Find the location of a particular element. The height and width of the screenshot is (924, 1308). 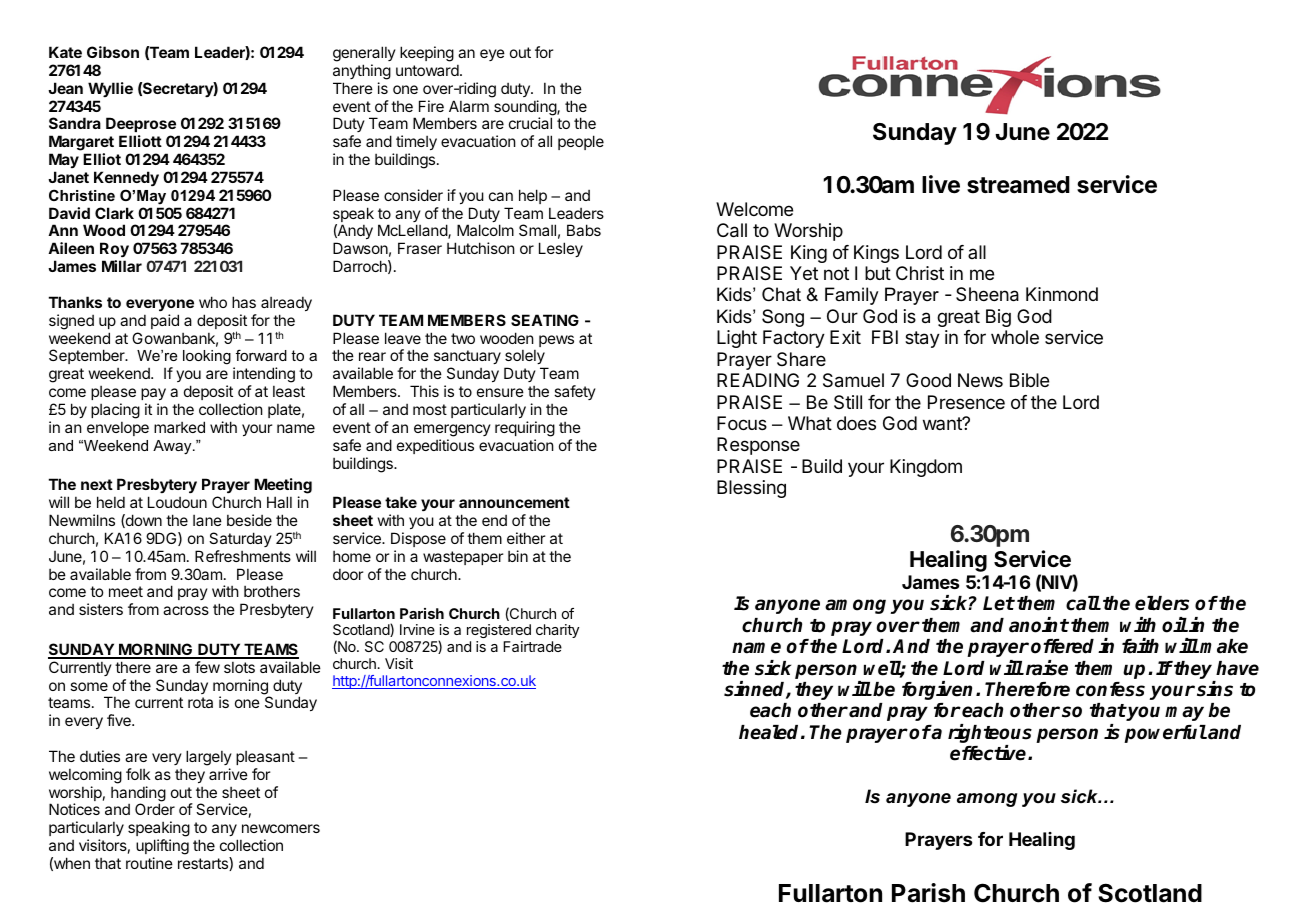

uplifting is located at coordinates (162, 848).
